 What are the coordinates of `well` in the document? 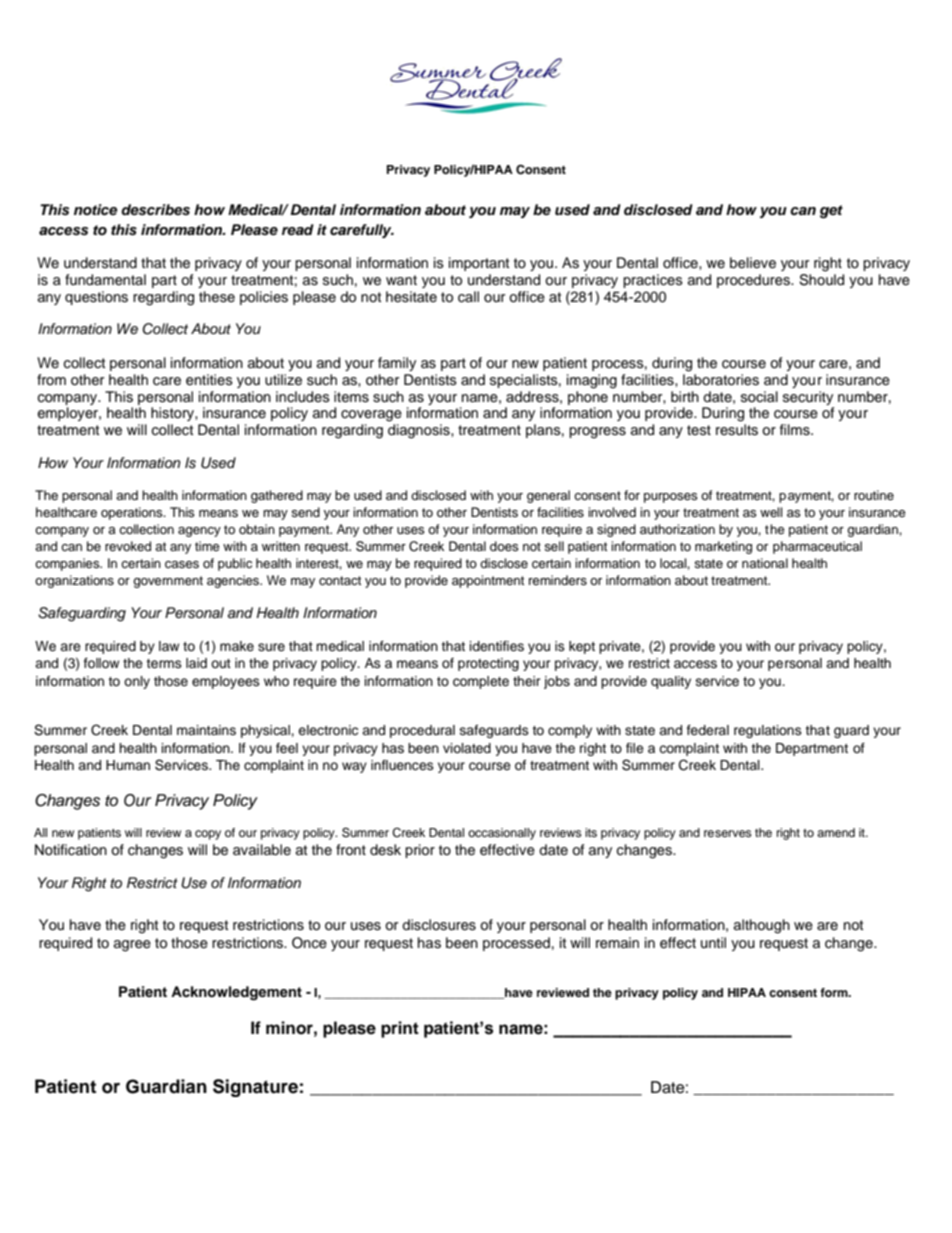 It's located at (771, 512).
